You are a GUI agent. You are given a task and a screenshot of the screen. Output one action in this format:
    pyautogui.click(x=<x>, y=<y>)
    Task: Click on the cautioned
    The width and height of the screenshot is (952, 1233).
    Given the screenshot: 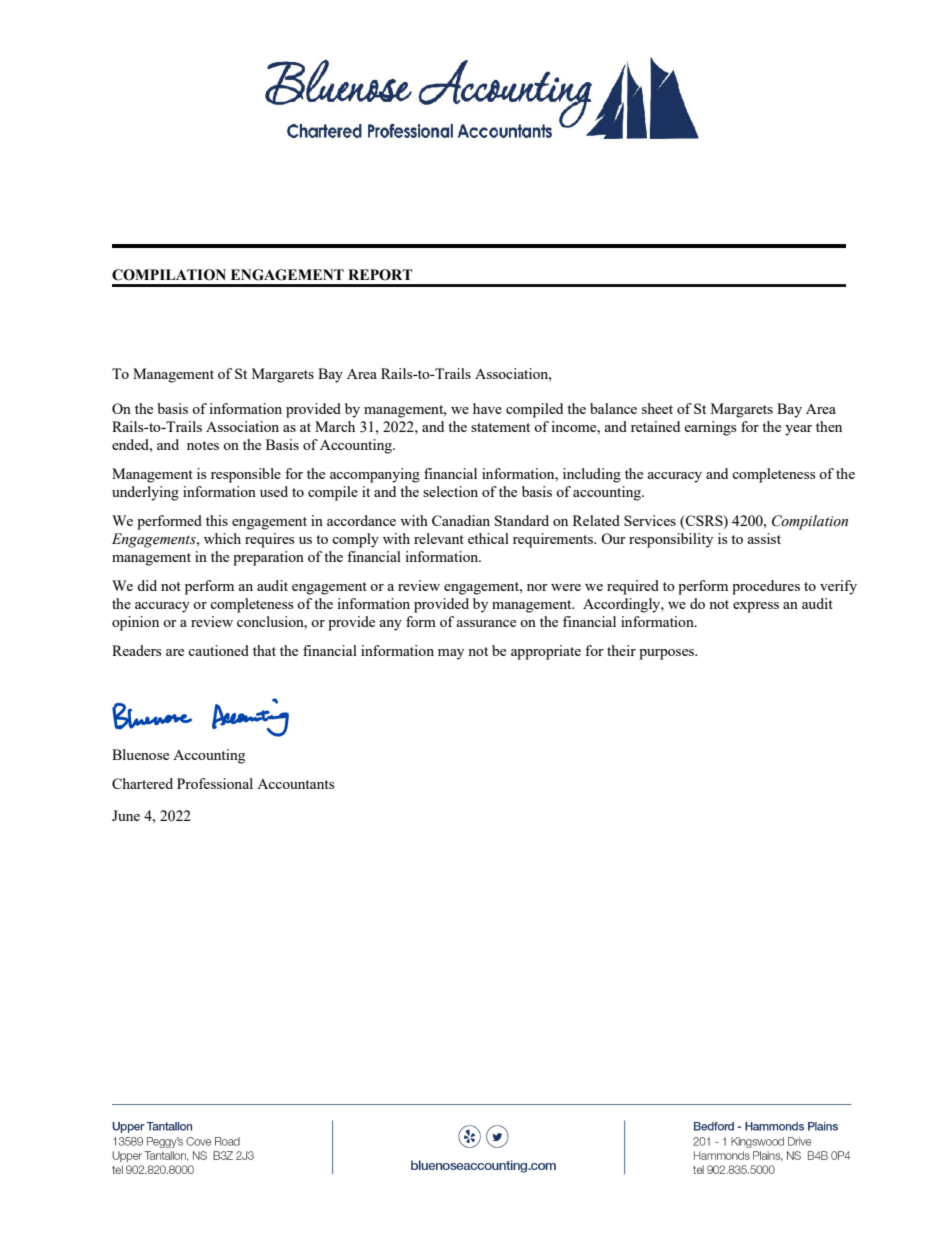 What is the action you would take?
    pyautogui.click(x=218, y=650)
